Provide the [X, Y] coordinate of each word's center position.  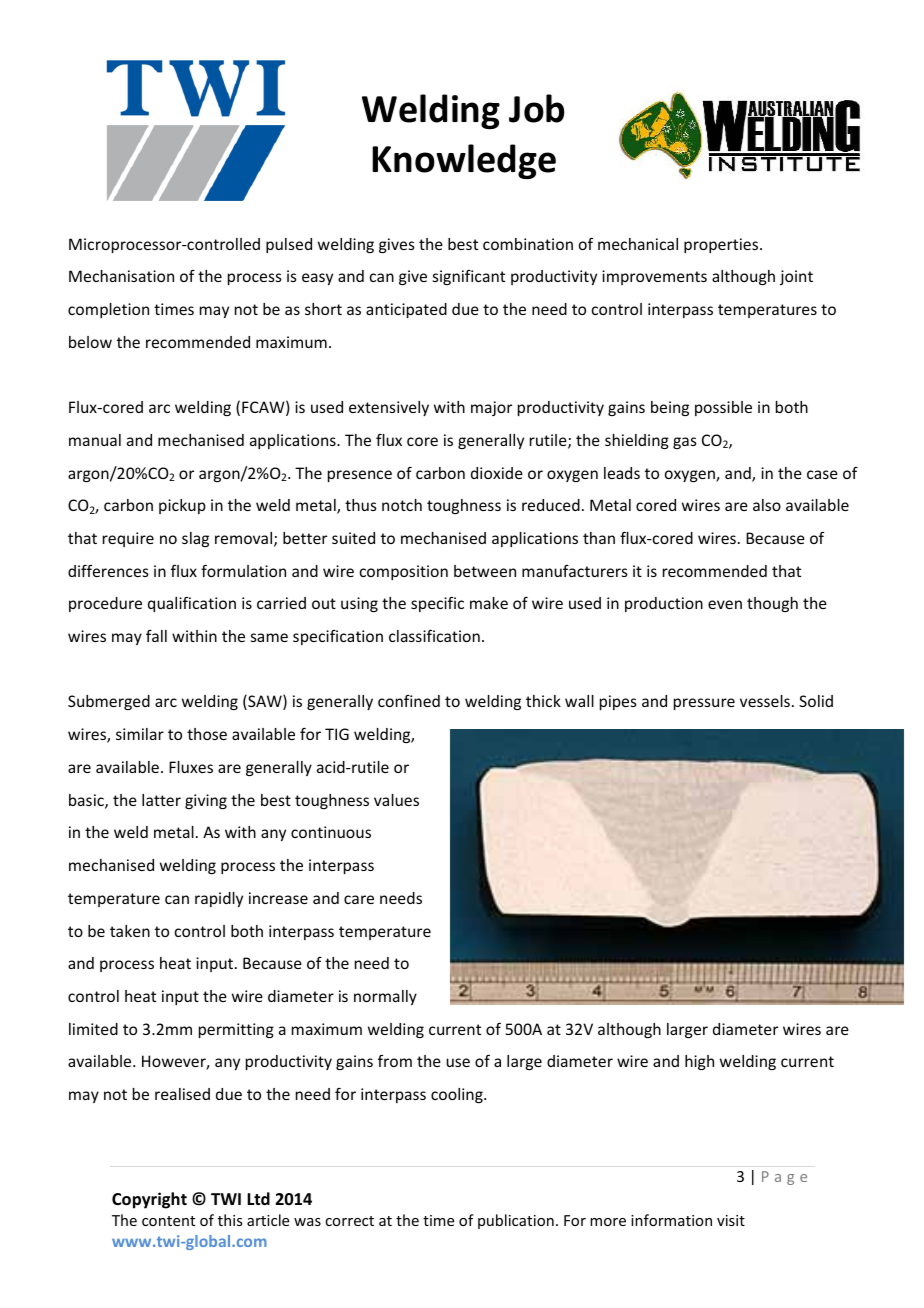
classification [434, 636]
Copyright [149, 1200]
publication [516, 1221]
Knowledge [464, 161]
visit [731, 1220]
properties [722, 245]
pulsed [289, 245]
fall [156, 636]
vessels [765, 701]
